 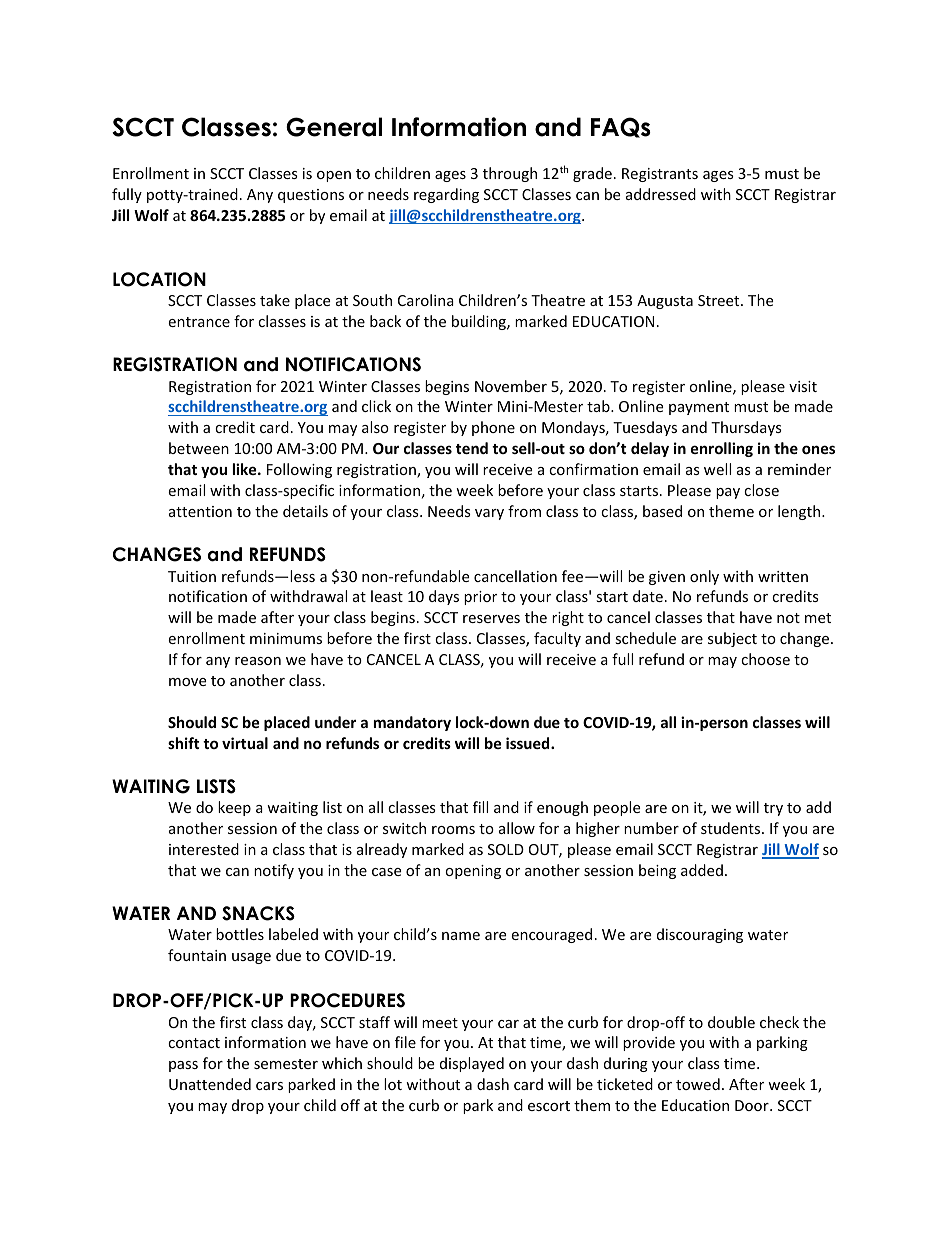 I want to click on well, so click(x=717, y=469).
